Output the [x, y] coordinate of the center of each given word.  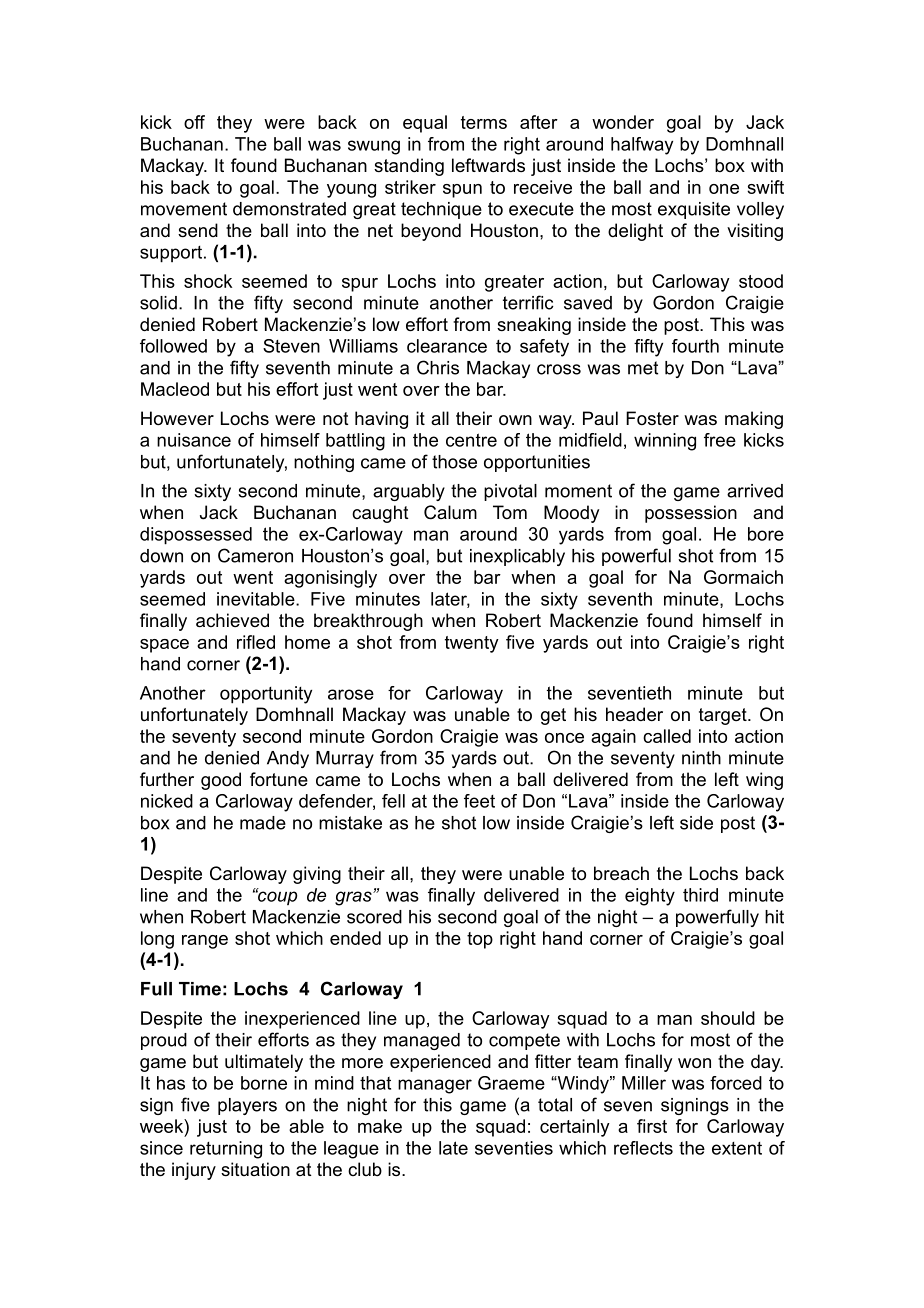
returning [226, 1150]
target [724, 716]
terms [484, 122]
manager [435, 1086]
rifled [256, 642]
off [194, 122]
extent [737, 1148]
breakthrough [368, 622]
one [724, 189]
